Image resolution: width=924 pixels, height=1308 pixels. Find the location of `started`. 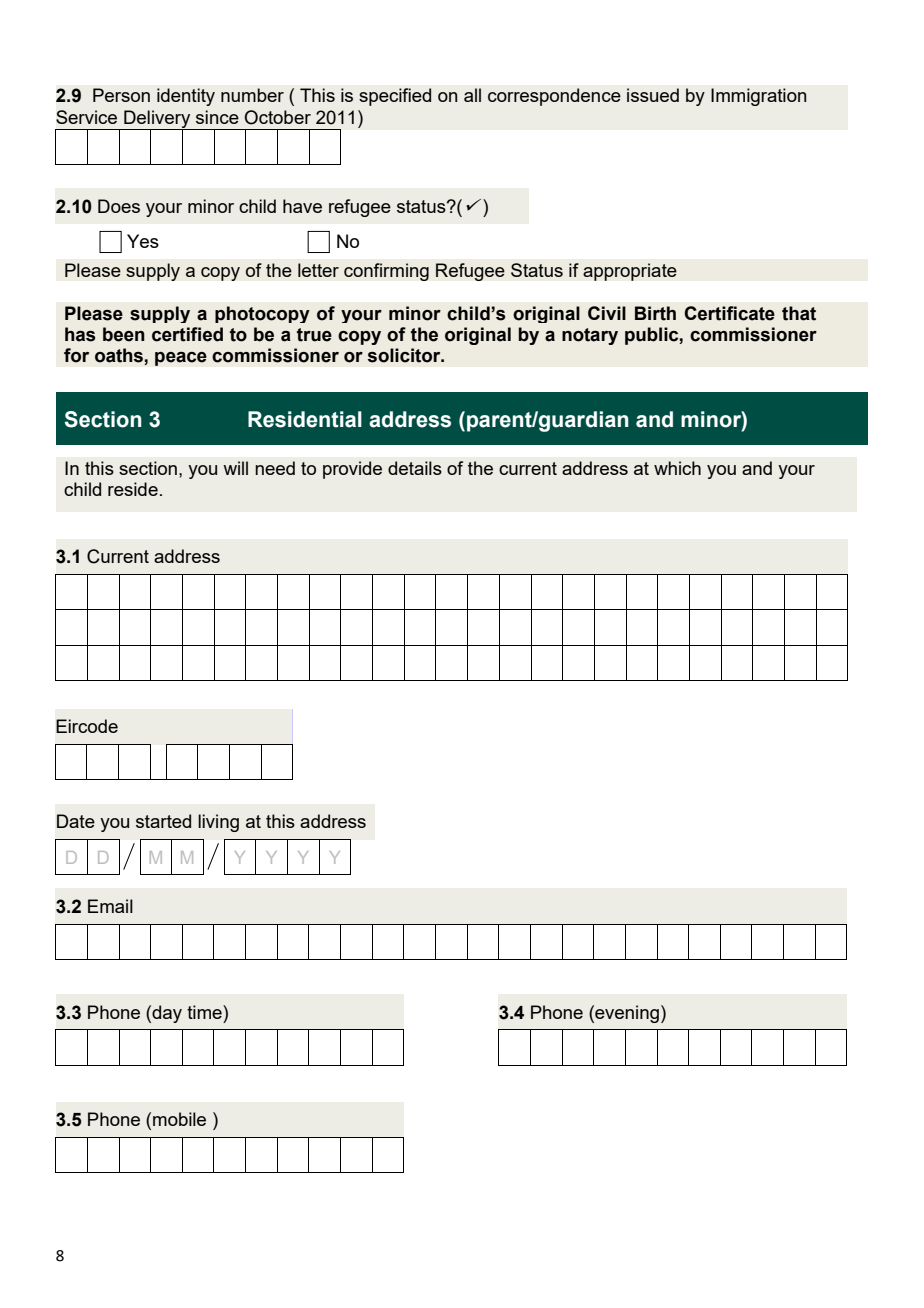

started is located at coordinates (163, 821).
